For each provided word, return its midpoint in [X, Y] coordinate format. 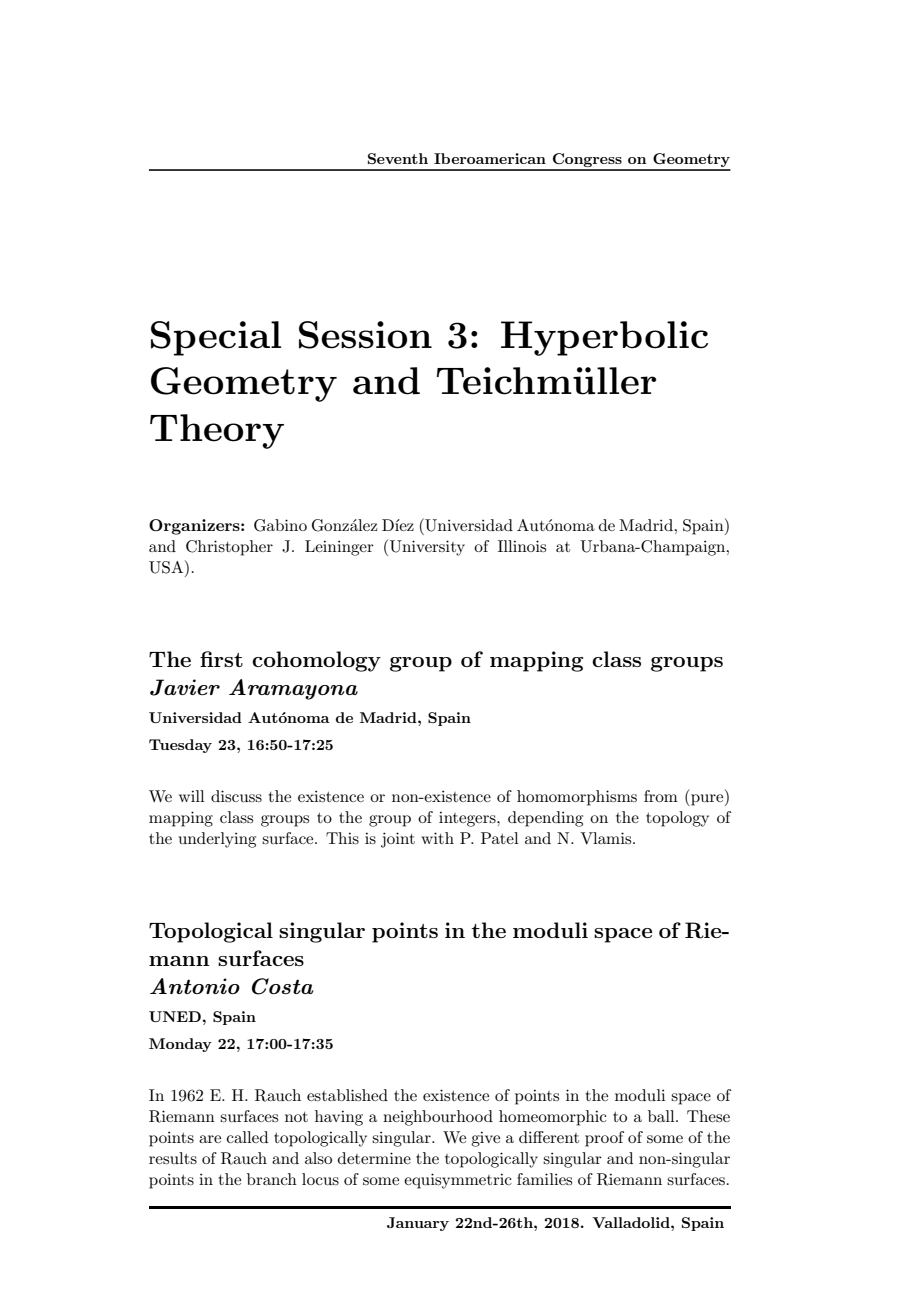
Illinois [522, 546]
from [661, 796]
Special [216, 338]
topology [677, 819]
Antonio [195, 986]
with [437, 838]
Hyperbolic [604, 338]
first [221, 659]
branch [272, 1179]
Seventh [398, 158]
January [418, 1224]
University [427, 548]
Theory [217, 431]
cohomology [316, 661]
